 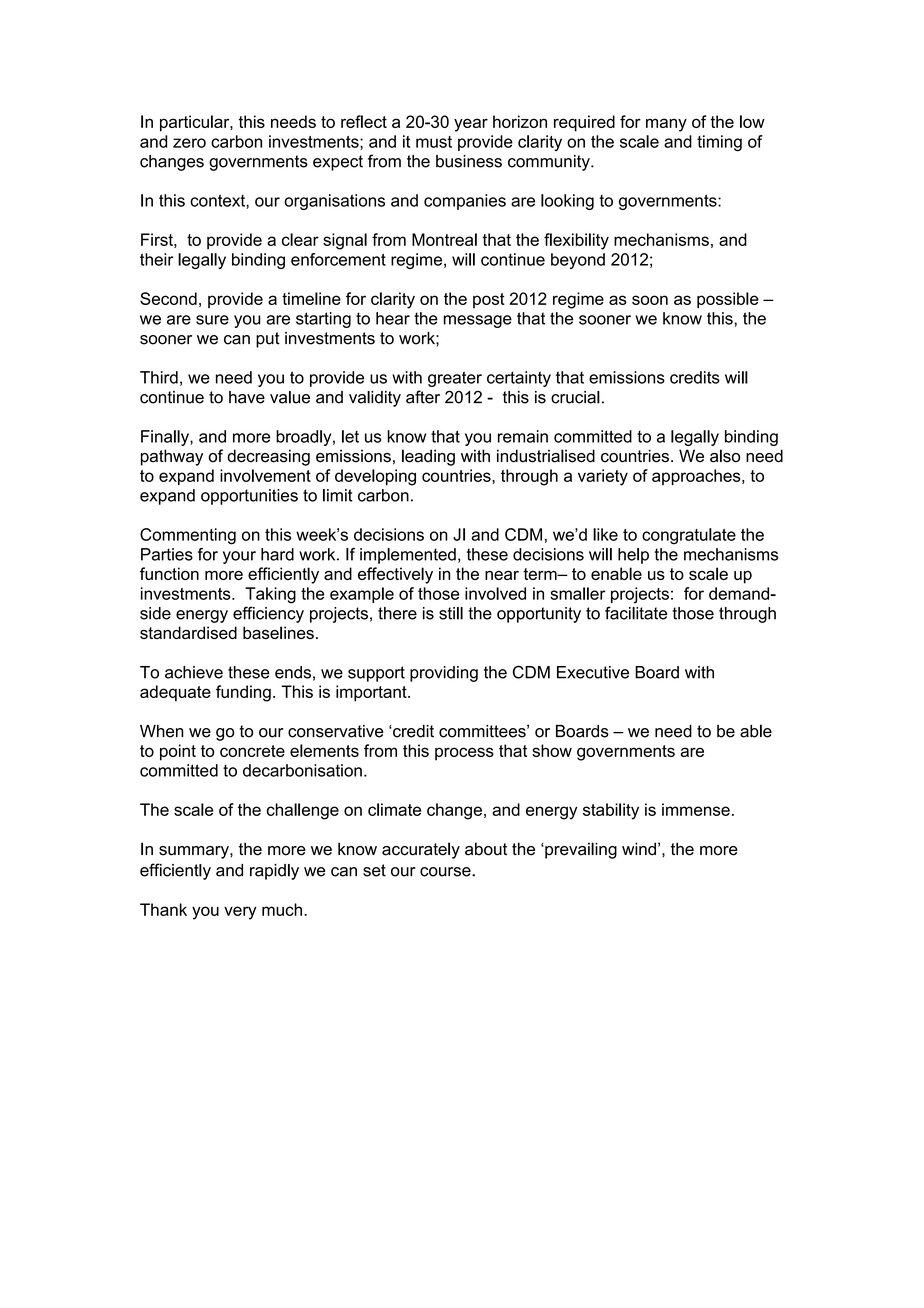 I want to click on very, so click(x=240, y=913).
